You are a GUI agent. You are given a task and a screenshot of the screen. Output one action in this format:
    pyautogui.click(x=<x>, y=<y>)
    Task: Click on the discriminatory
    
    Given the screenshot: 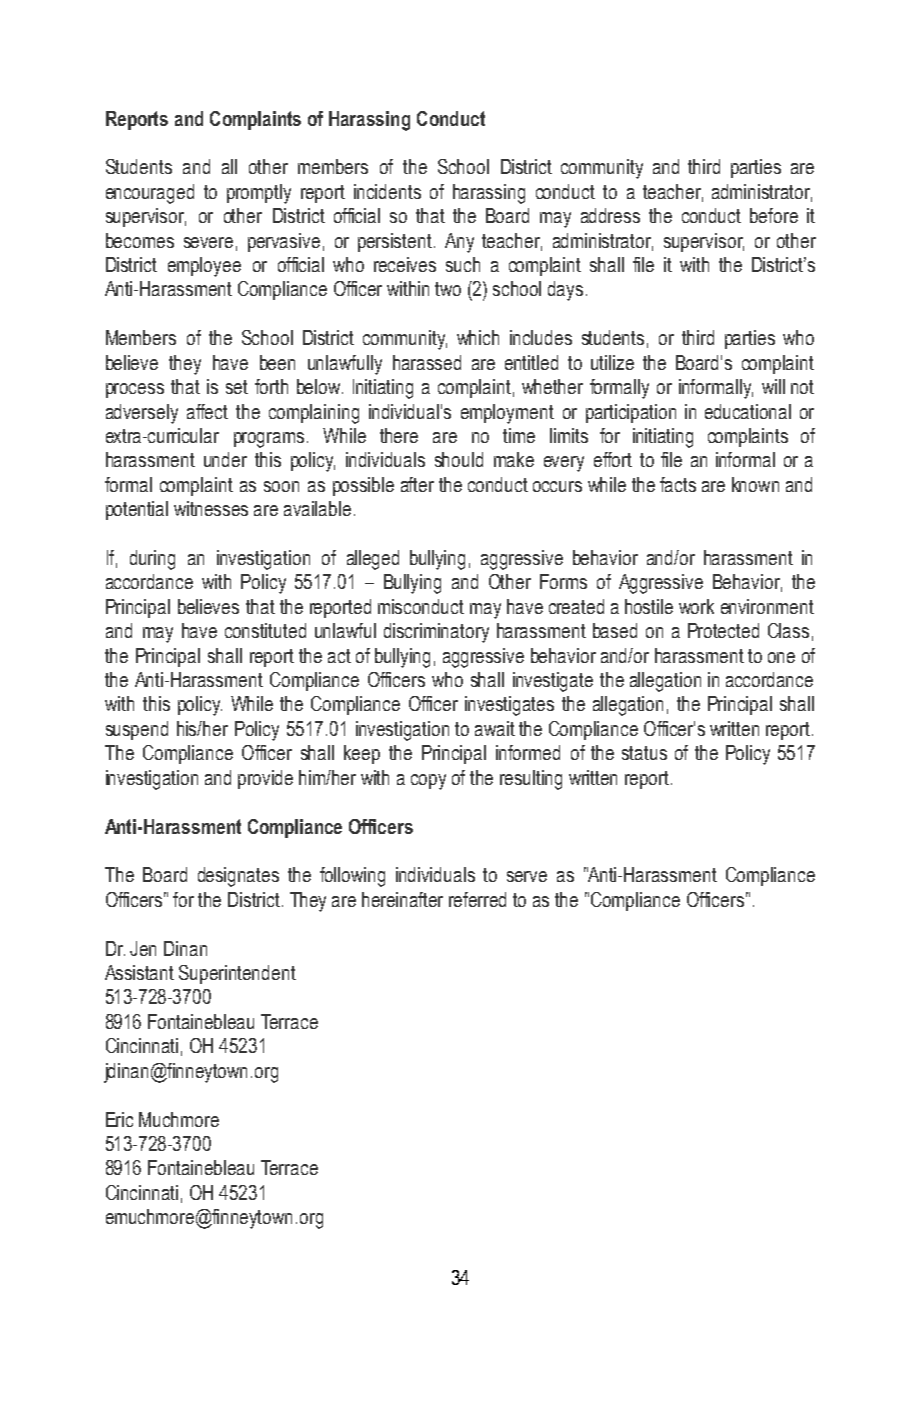 What is the action you would take?
    pyautogui.click(x=436, y=633)
